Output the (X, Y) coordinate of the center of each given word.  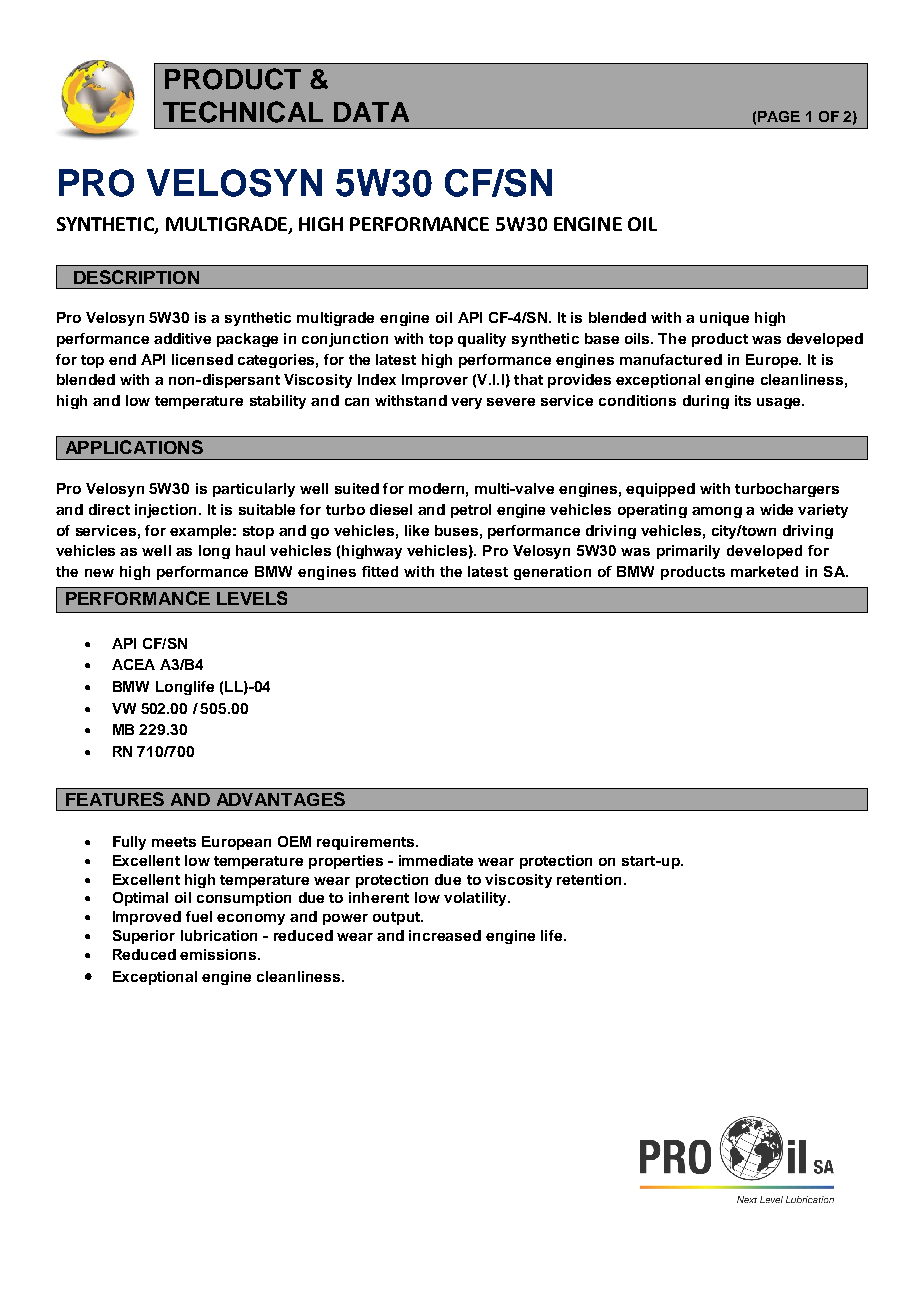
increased (445, 935)
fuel (199, 916)
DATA (371, 112)
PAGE (779, 116)
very (466, 403)
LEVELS (252, 598)
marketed (764, 571)
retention (589, 879)
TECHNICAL (243, 112)
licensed (202, 359)
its (743, 400)
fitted (380, 571)
